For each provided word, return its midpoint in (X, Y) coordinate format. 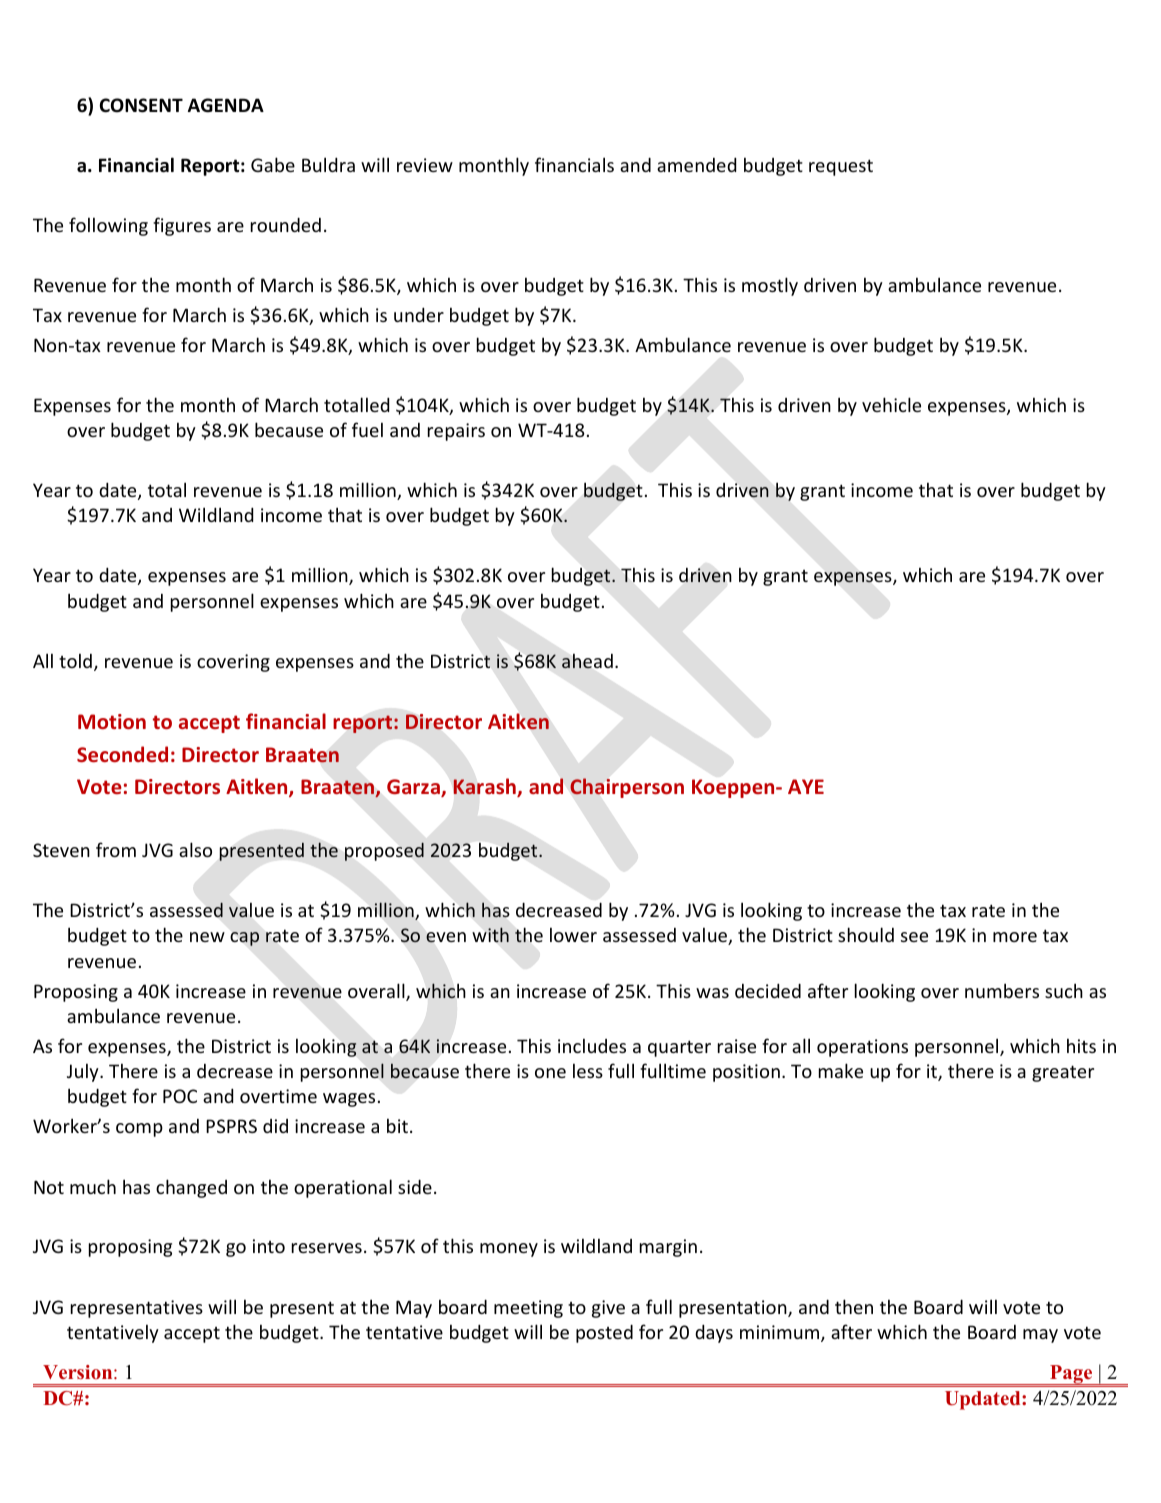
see (914, 937)
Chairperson (627, 788)
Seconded (122, 754)
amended (696, 164)
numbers (1002, 990)
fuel (367, 429)
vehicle (891, 404)
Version (79, 1372)
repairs (456, 432)
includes (592, 1045)
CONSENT (141, 105)
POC (180, 1096)
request (841, 167)
